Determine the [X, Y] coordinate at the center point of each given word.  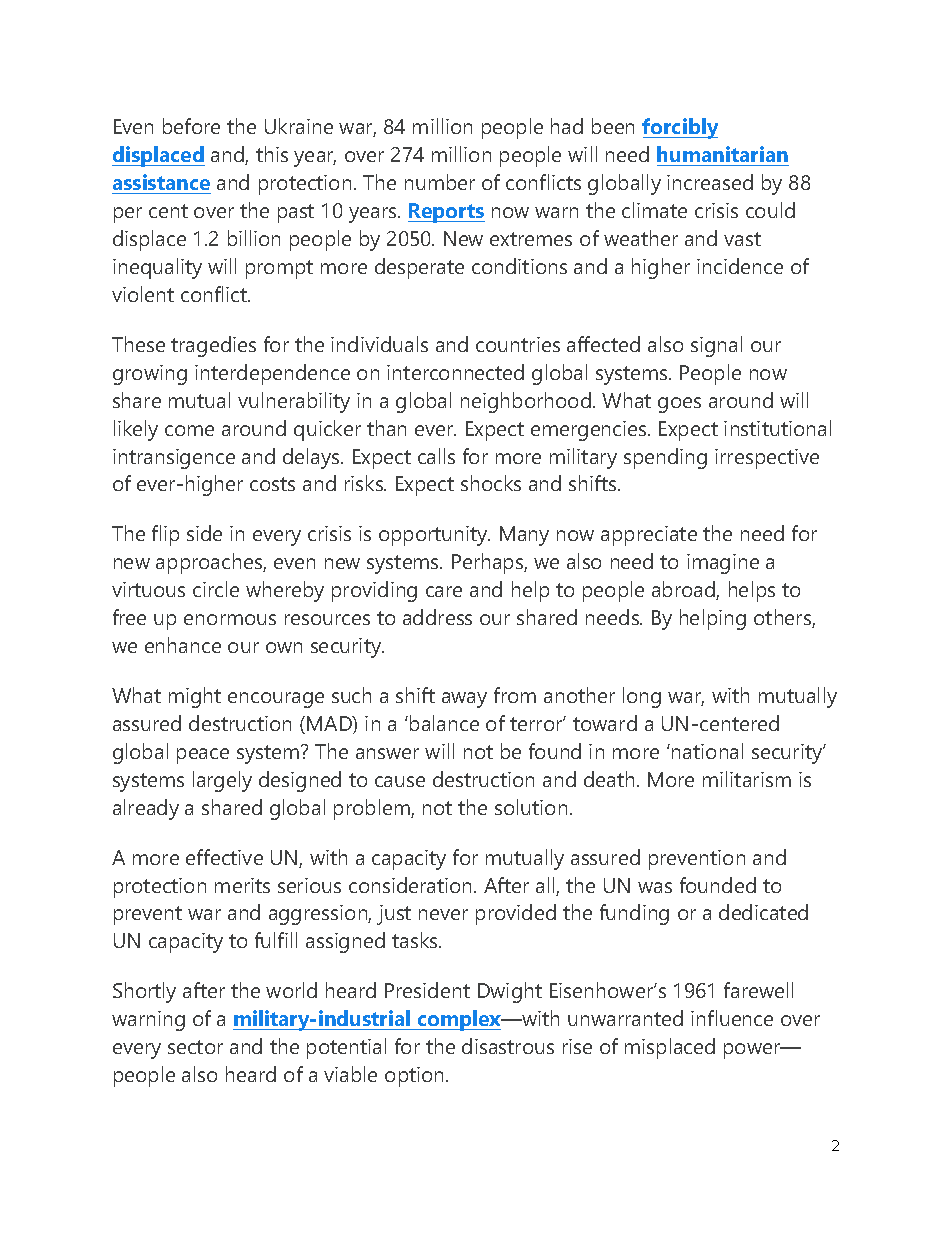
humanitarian [722, 154]
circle [216, 589]
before [191, 126]
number [440, 182]
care [444, 591]
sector [195, 1047]
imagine [723, 564]
